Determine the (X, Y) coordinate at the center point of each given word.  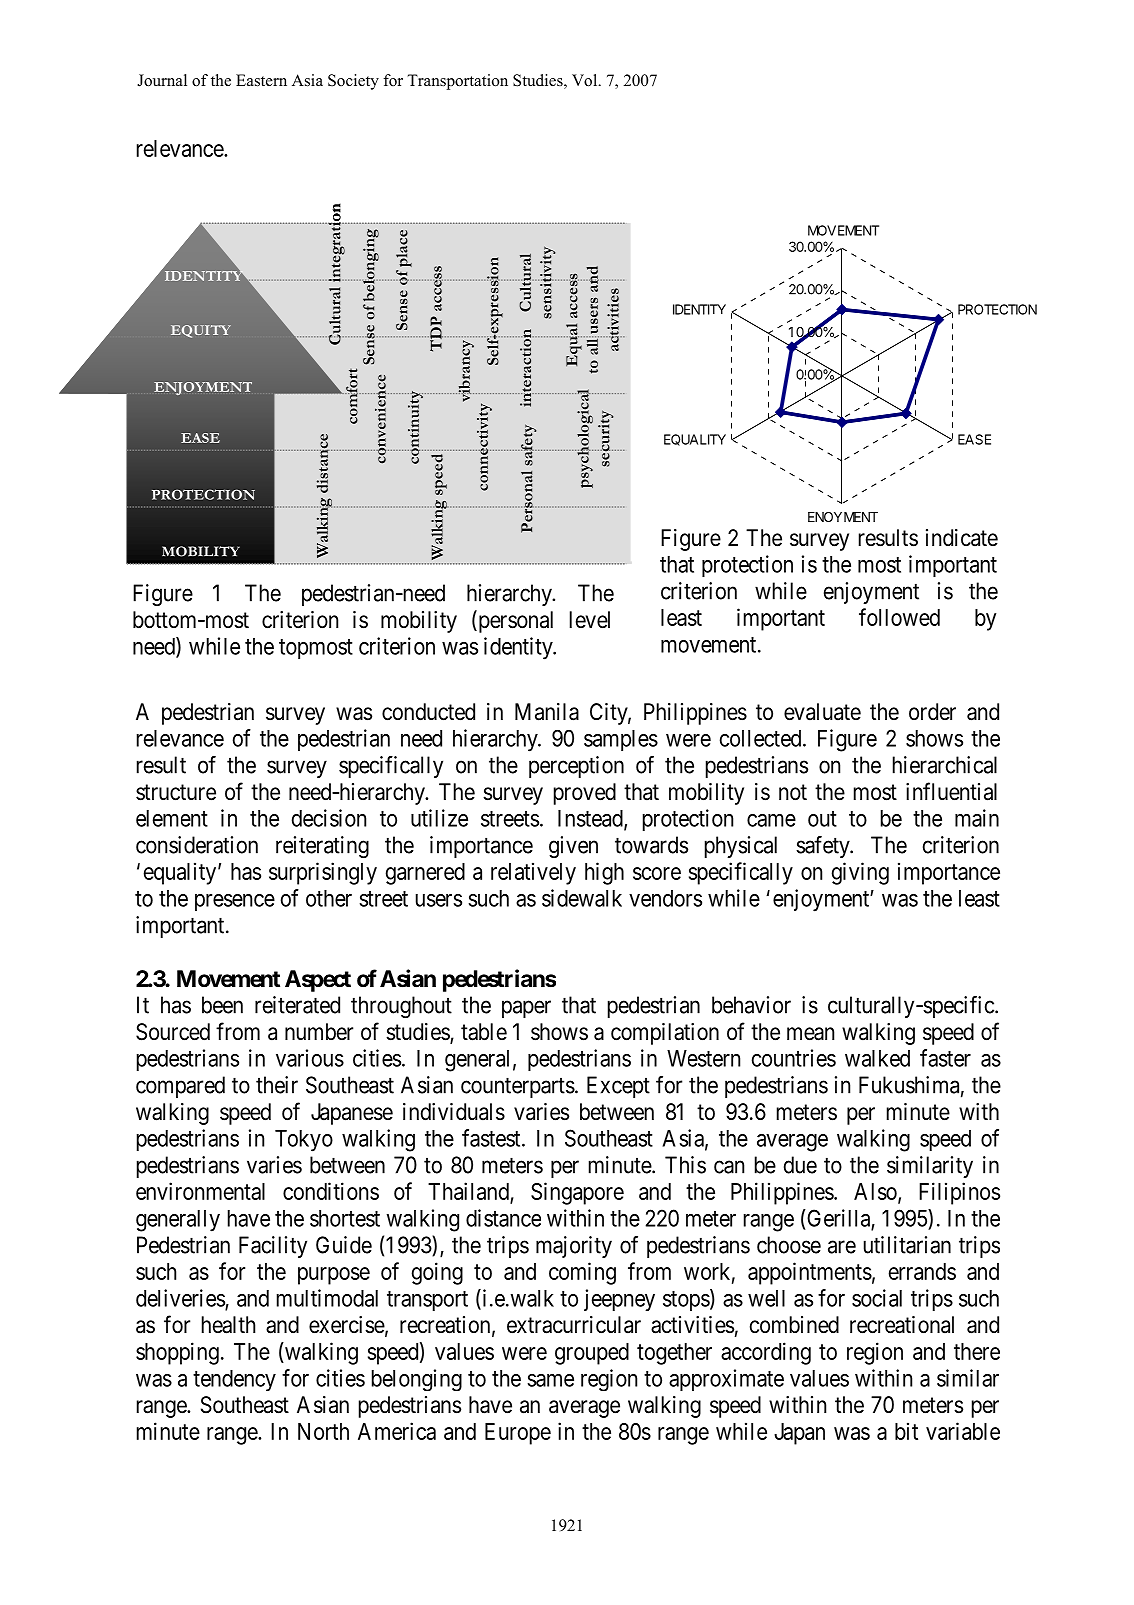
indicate (962, 538)
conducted (428, 712)
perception (576, 767)
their (277, 1085)
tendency (234, 1380)
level (590, 620)
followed (899, 617)
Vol (586, 80)
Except (618, 1087)
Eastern (261, 80)
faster (945, 1058)
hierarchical (945, 765)
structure (176, 792)
